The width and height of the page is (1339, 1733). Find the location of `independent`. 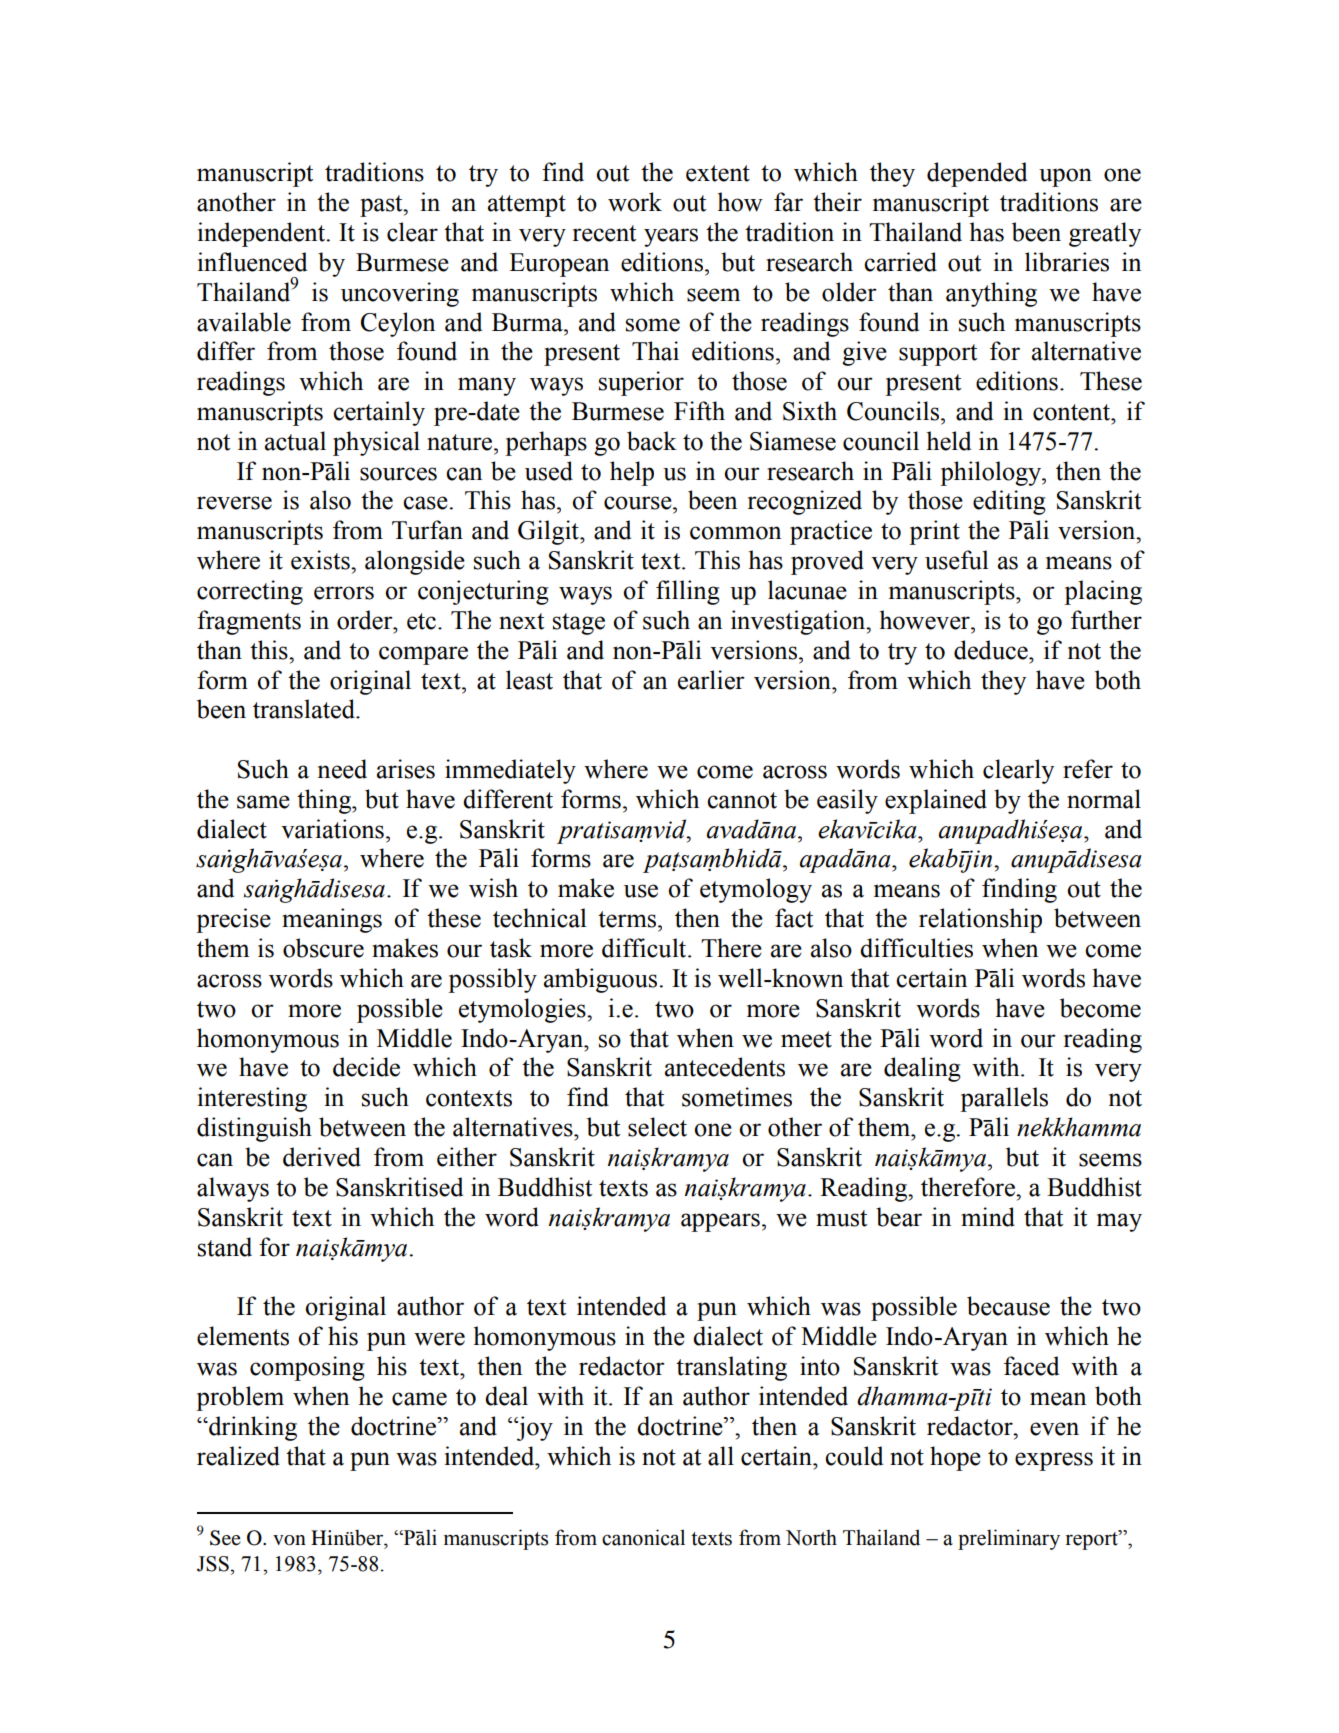

independent is located at coordinates (263, 234).
